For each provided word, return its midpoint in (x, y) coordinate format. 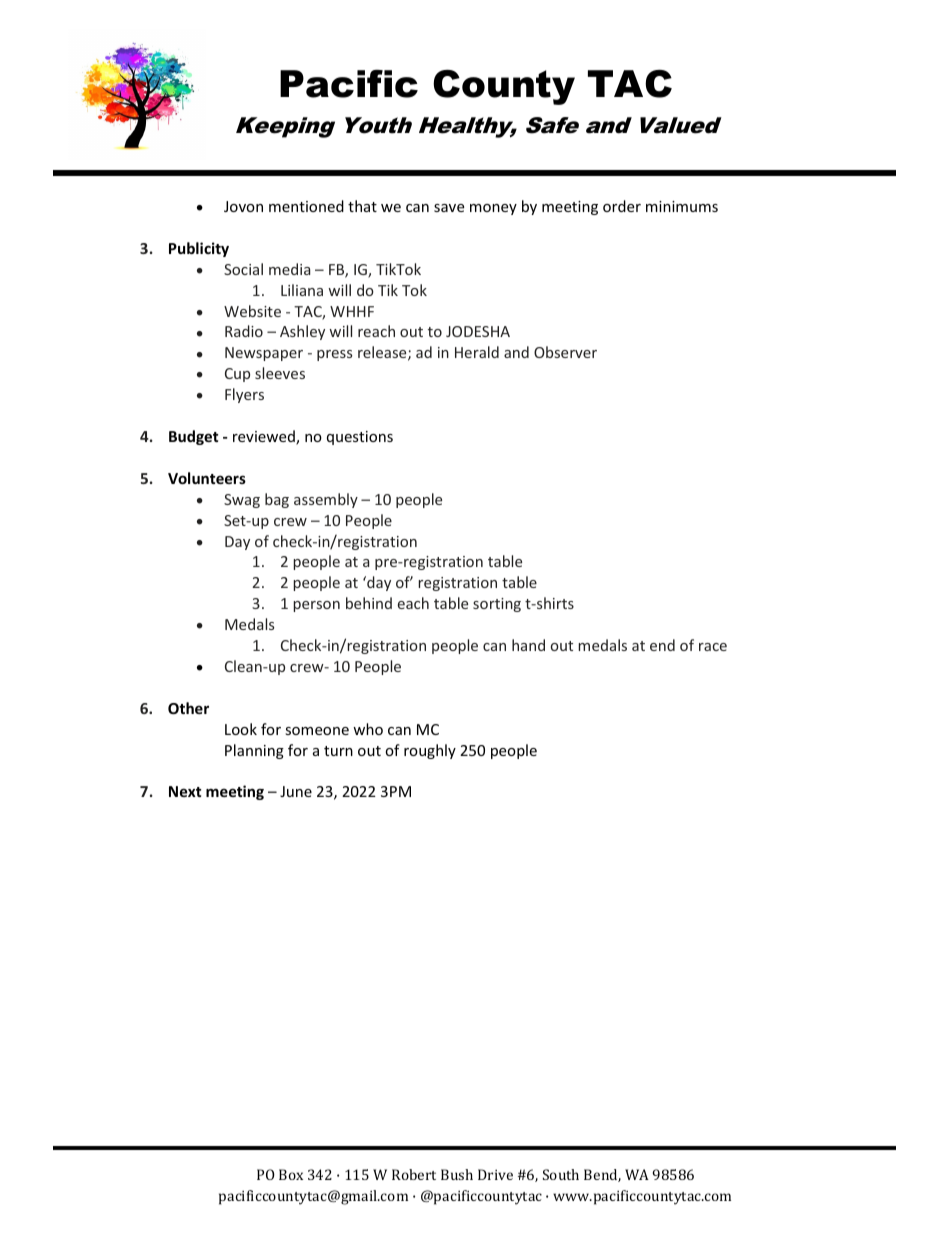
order (622, 206)
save (449, 208)
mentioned (306, 206)
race (713, 647)
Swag (242, 501)
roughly (430, 751)
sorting (497, 605)
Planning (254, 751)
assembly (326, 500)
